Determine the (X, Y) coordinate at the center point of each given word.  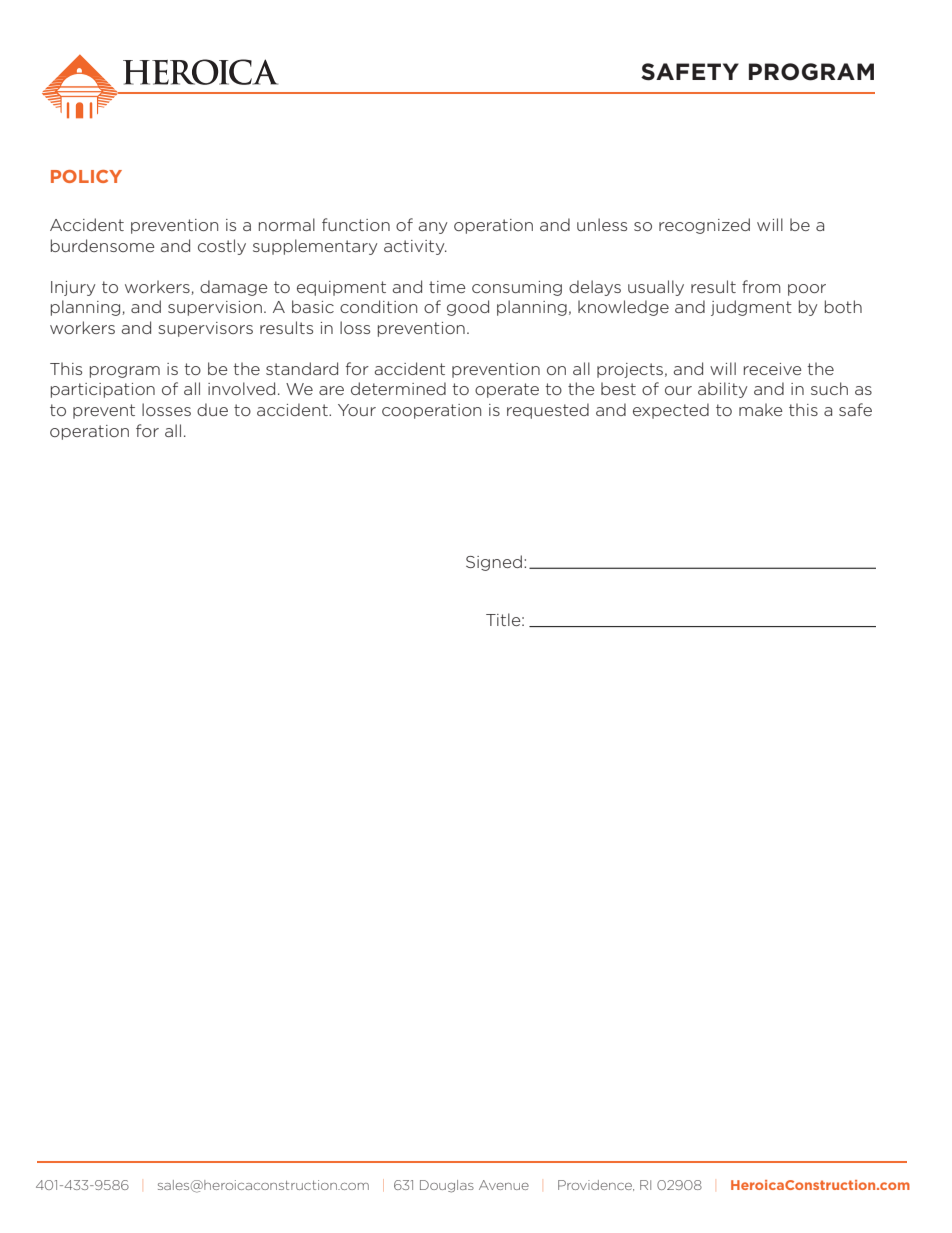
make (761, 409)
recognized (704, 226)
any (432, 228)
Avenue (504, 1185)
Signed (494, 563)
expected (671, 411)
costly (222, 247)
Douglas (447, 1186)
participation (103, 390)
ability (722, 390)
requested (548, 411)
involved (241, 388)
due (212, 409)
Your (357, 410)
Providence (596, 1185)
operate (507, 390)
